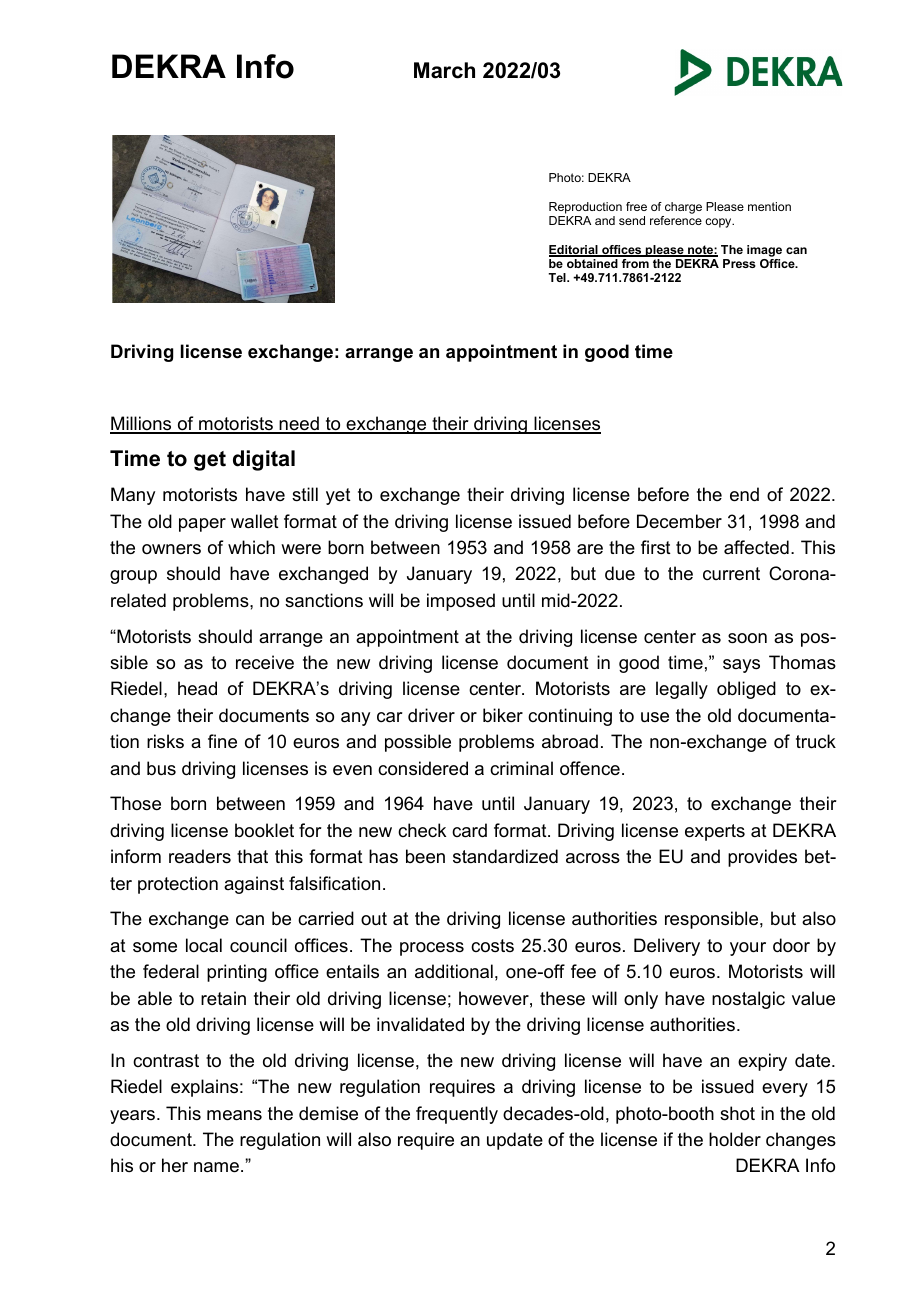  Describe the element at coordinates (683, 208) in the page. I see `charge` at that location.
